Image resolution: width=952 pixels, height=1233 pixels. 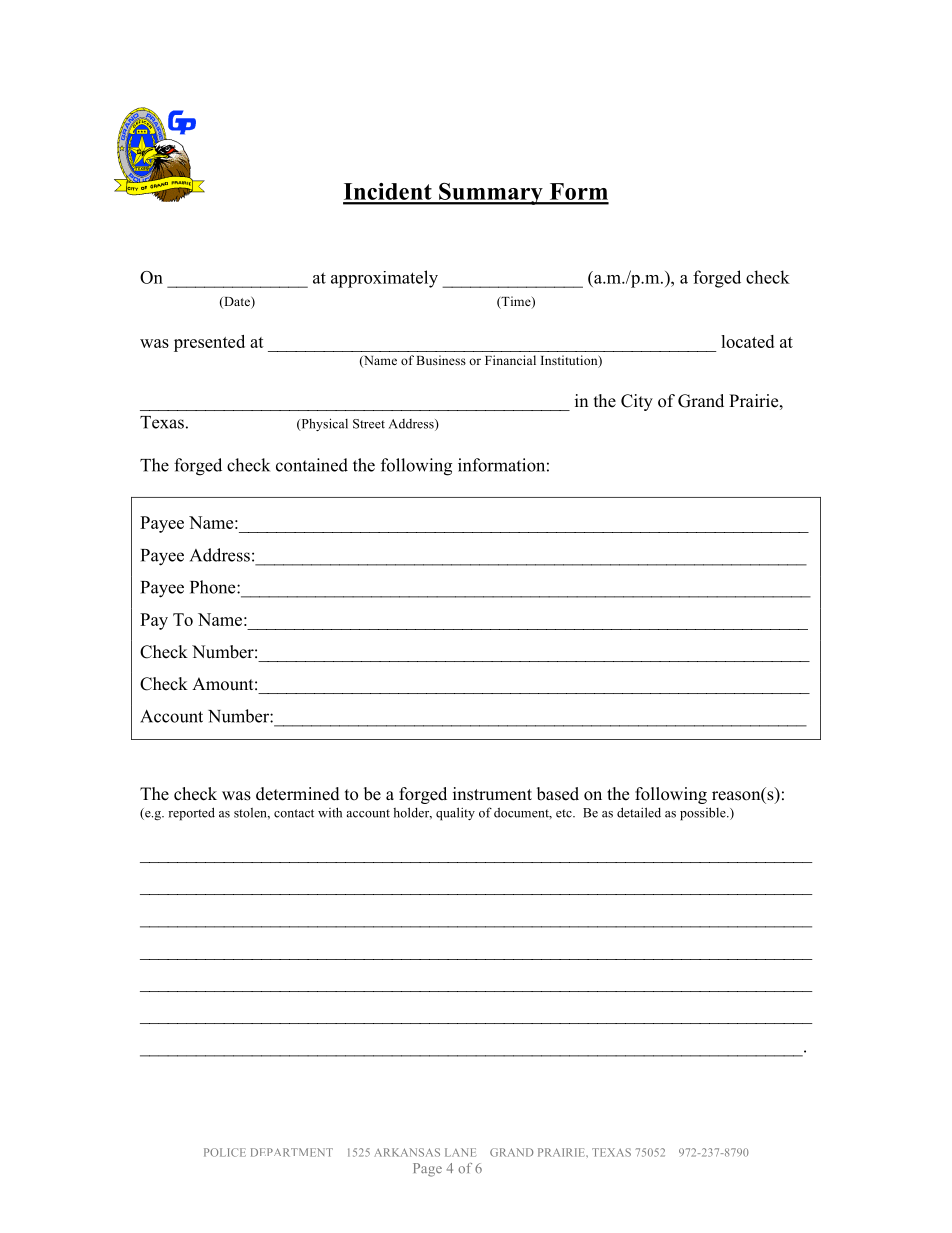 I want to click on Summary, so click(x=491, y=194).
